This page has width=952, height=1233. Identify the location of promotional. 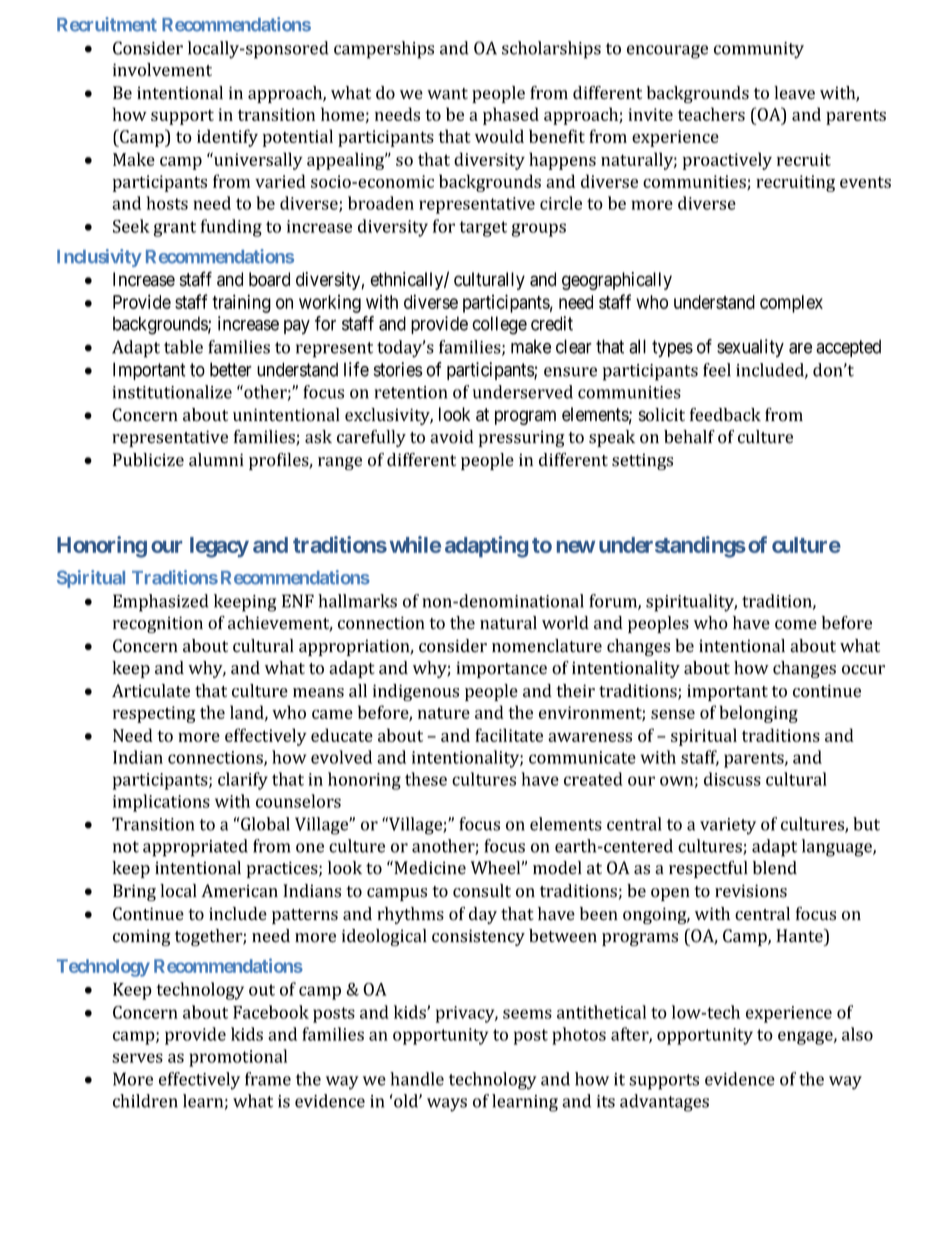
(238, 1058).
